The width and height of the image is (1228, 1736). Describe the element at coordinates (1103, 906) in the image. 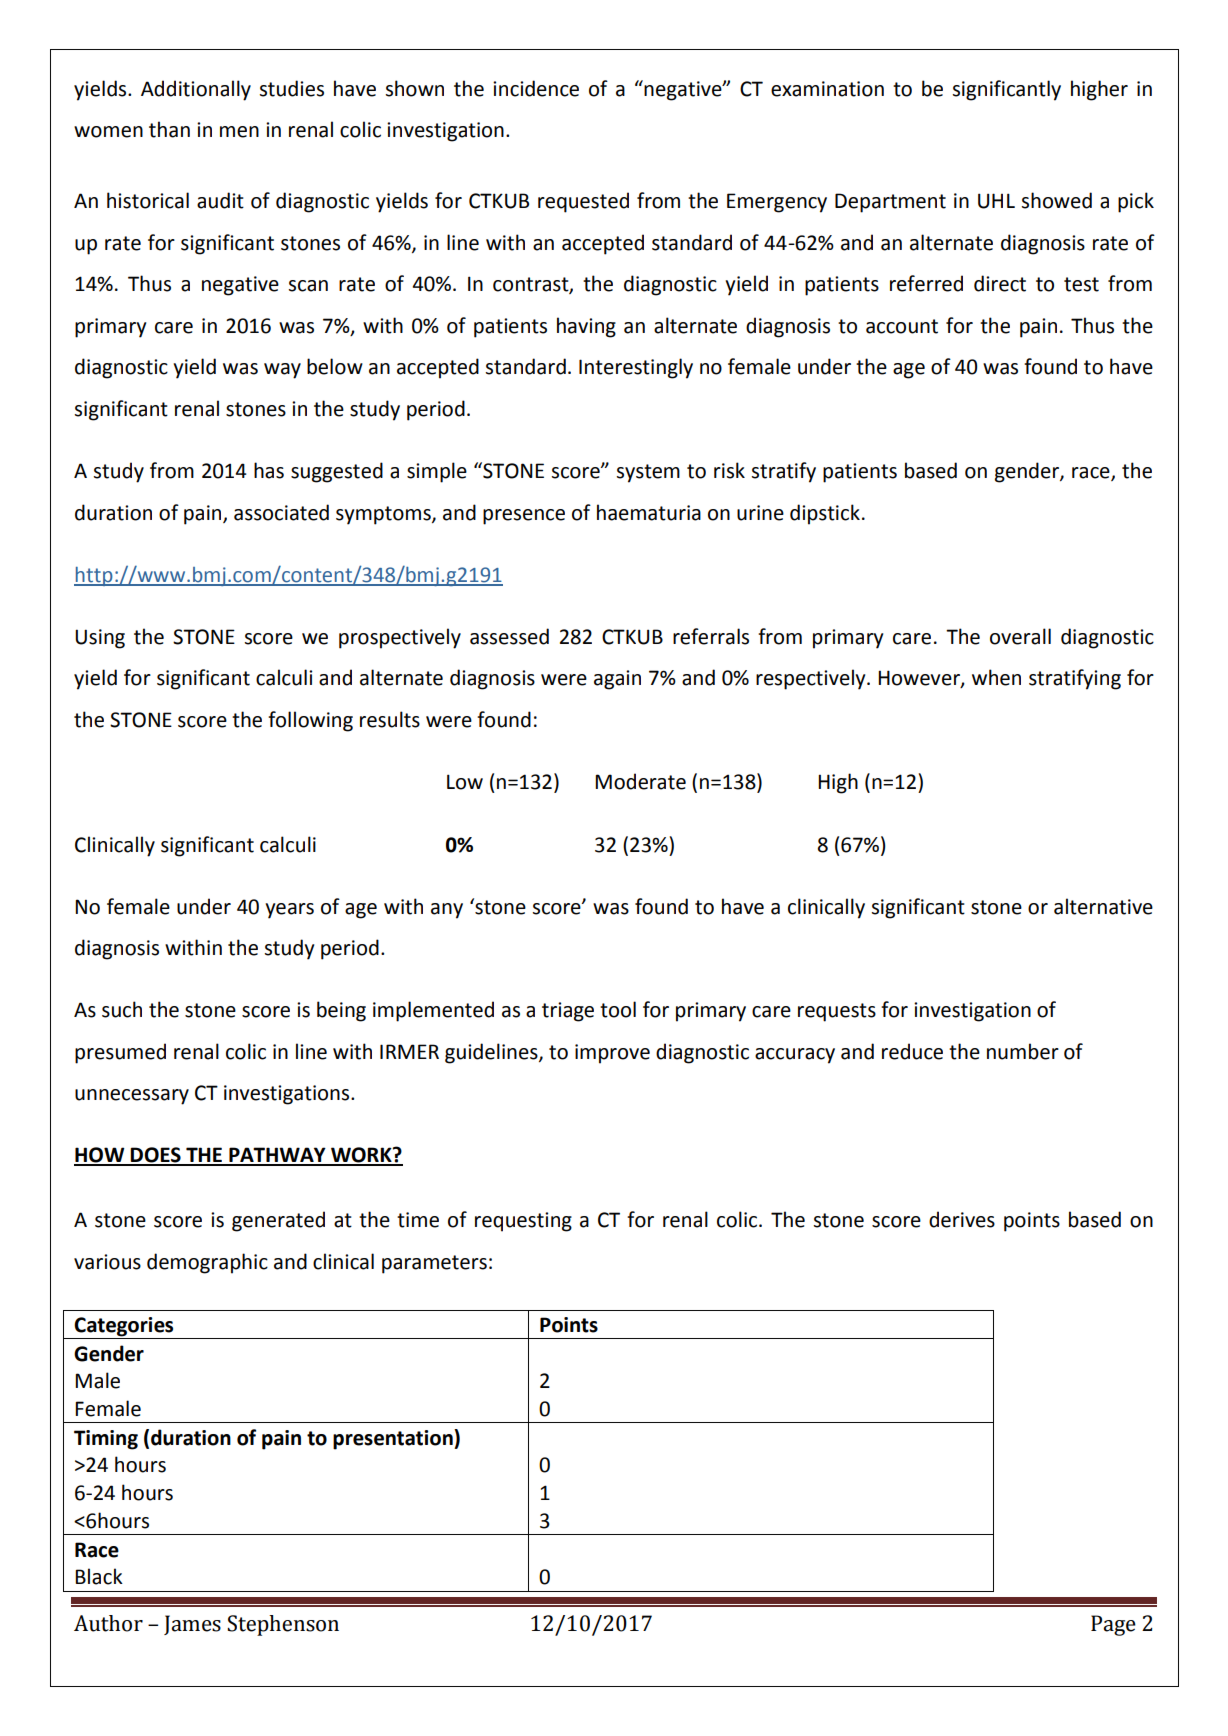

I see `alternative` at that location.
